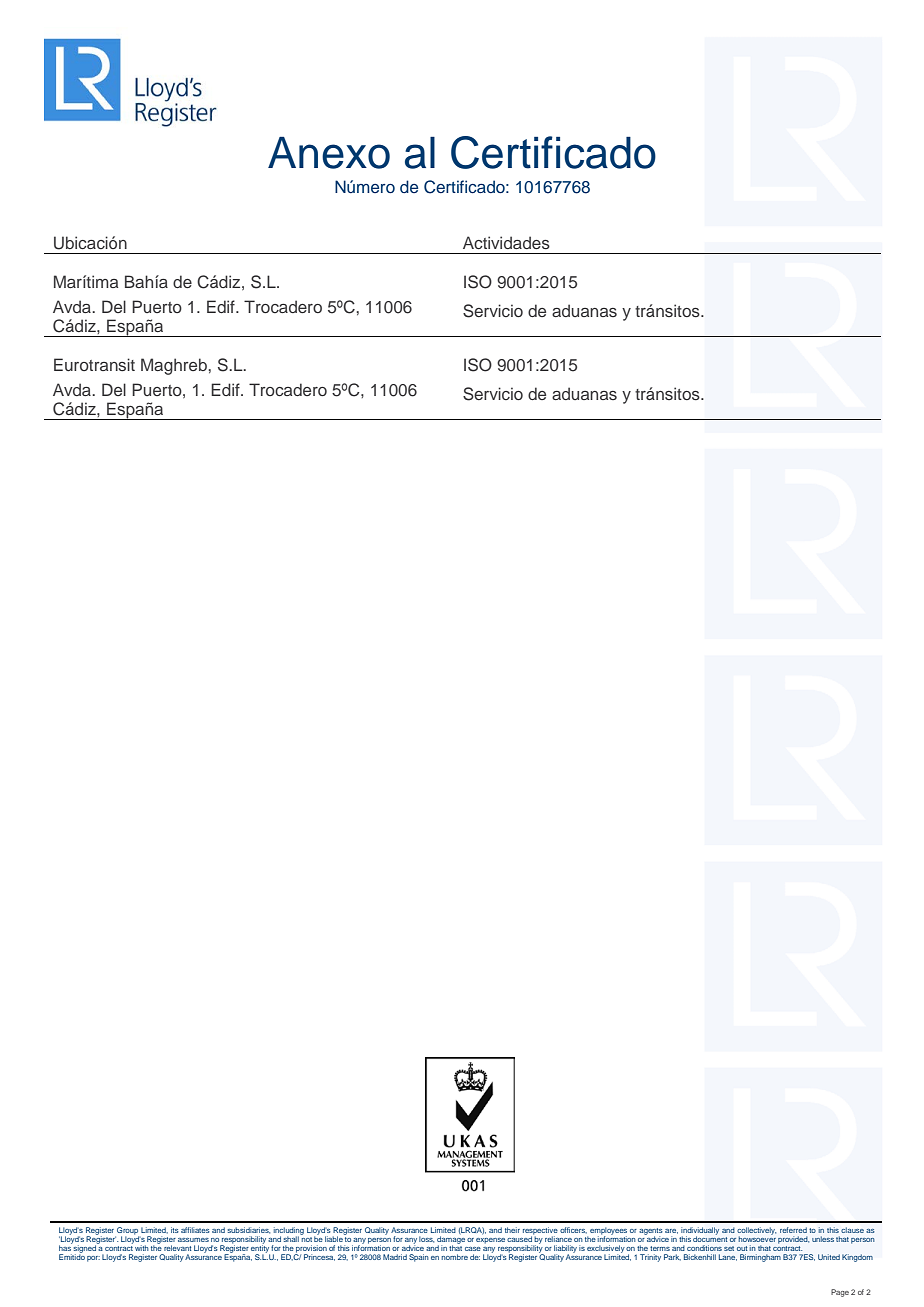 Image resolution: width=924 pixels, height=1307 pixels. I want to click on Maghreb, so click(174, 366).
